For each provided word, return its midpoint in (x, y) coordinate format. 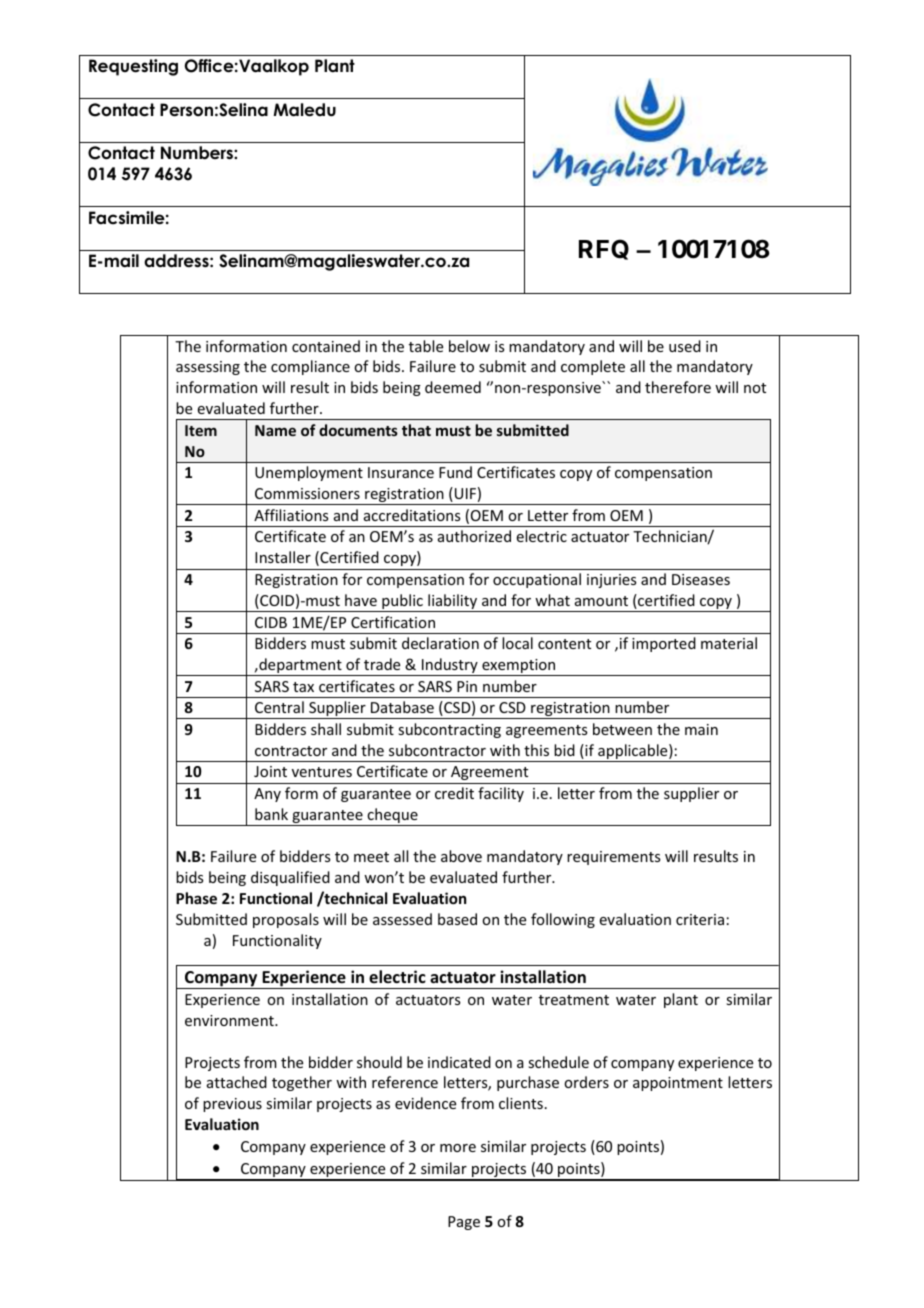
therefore (678, 387)
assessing (208, 368)
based (457, 919)
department (300, 667)
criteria (700, 919)
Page (464, 1223)
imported (664, 644)
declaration (440, 643)
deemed (453, 387)
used (685, 346)
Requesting (133, 67)
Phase (196, 898)
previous (232, 1105)
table (426, 346)
